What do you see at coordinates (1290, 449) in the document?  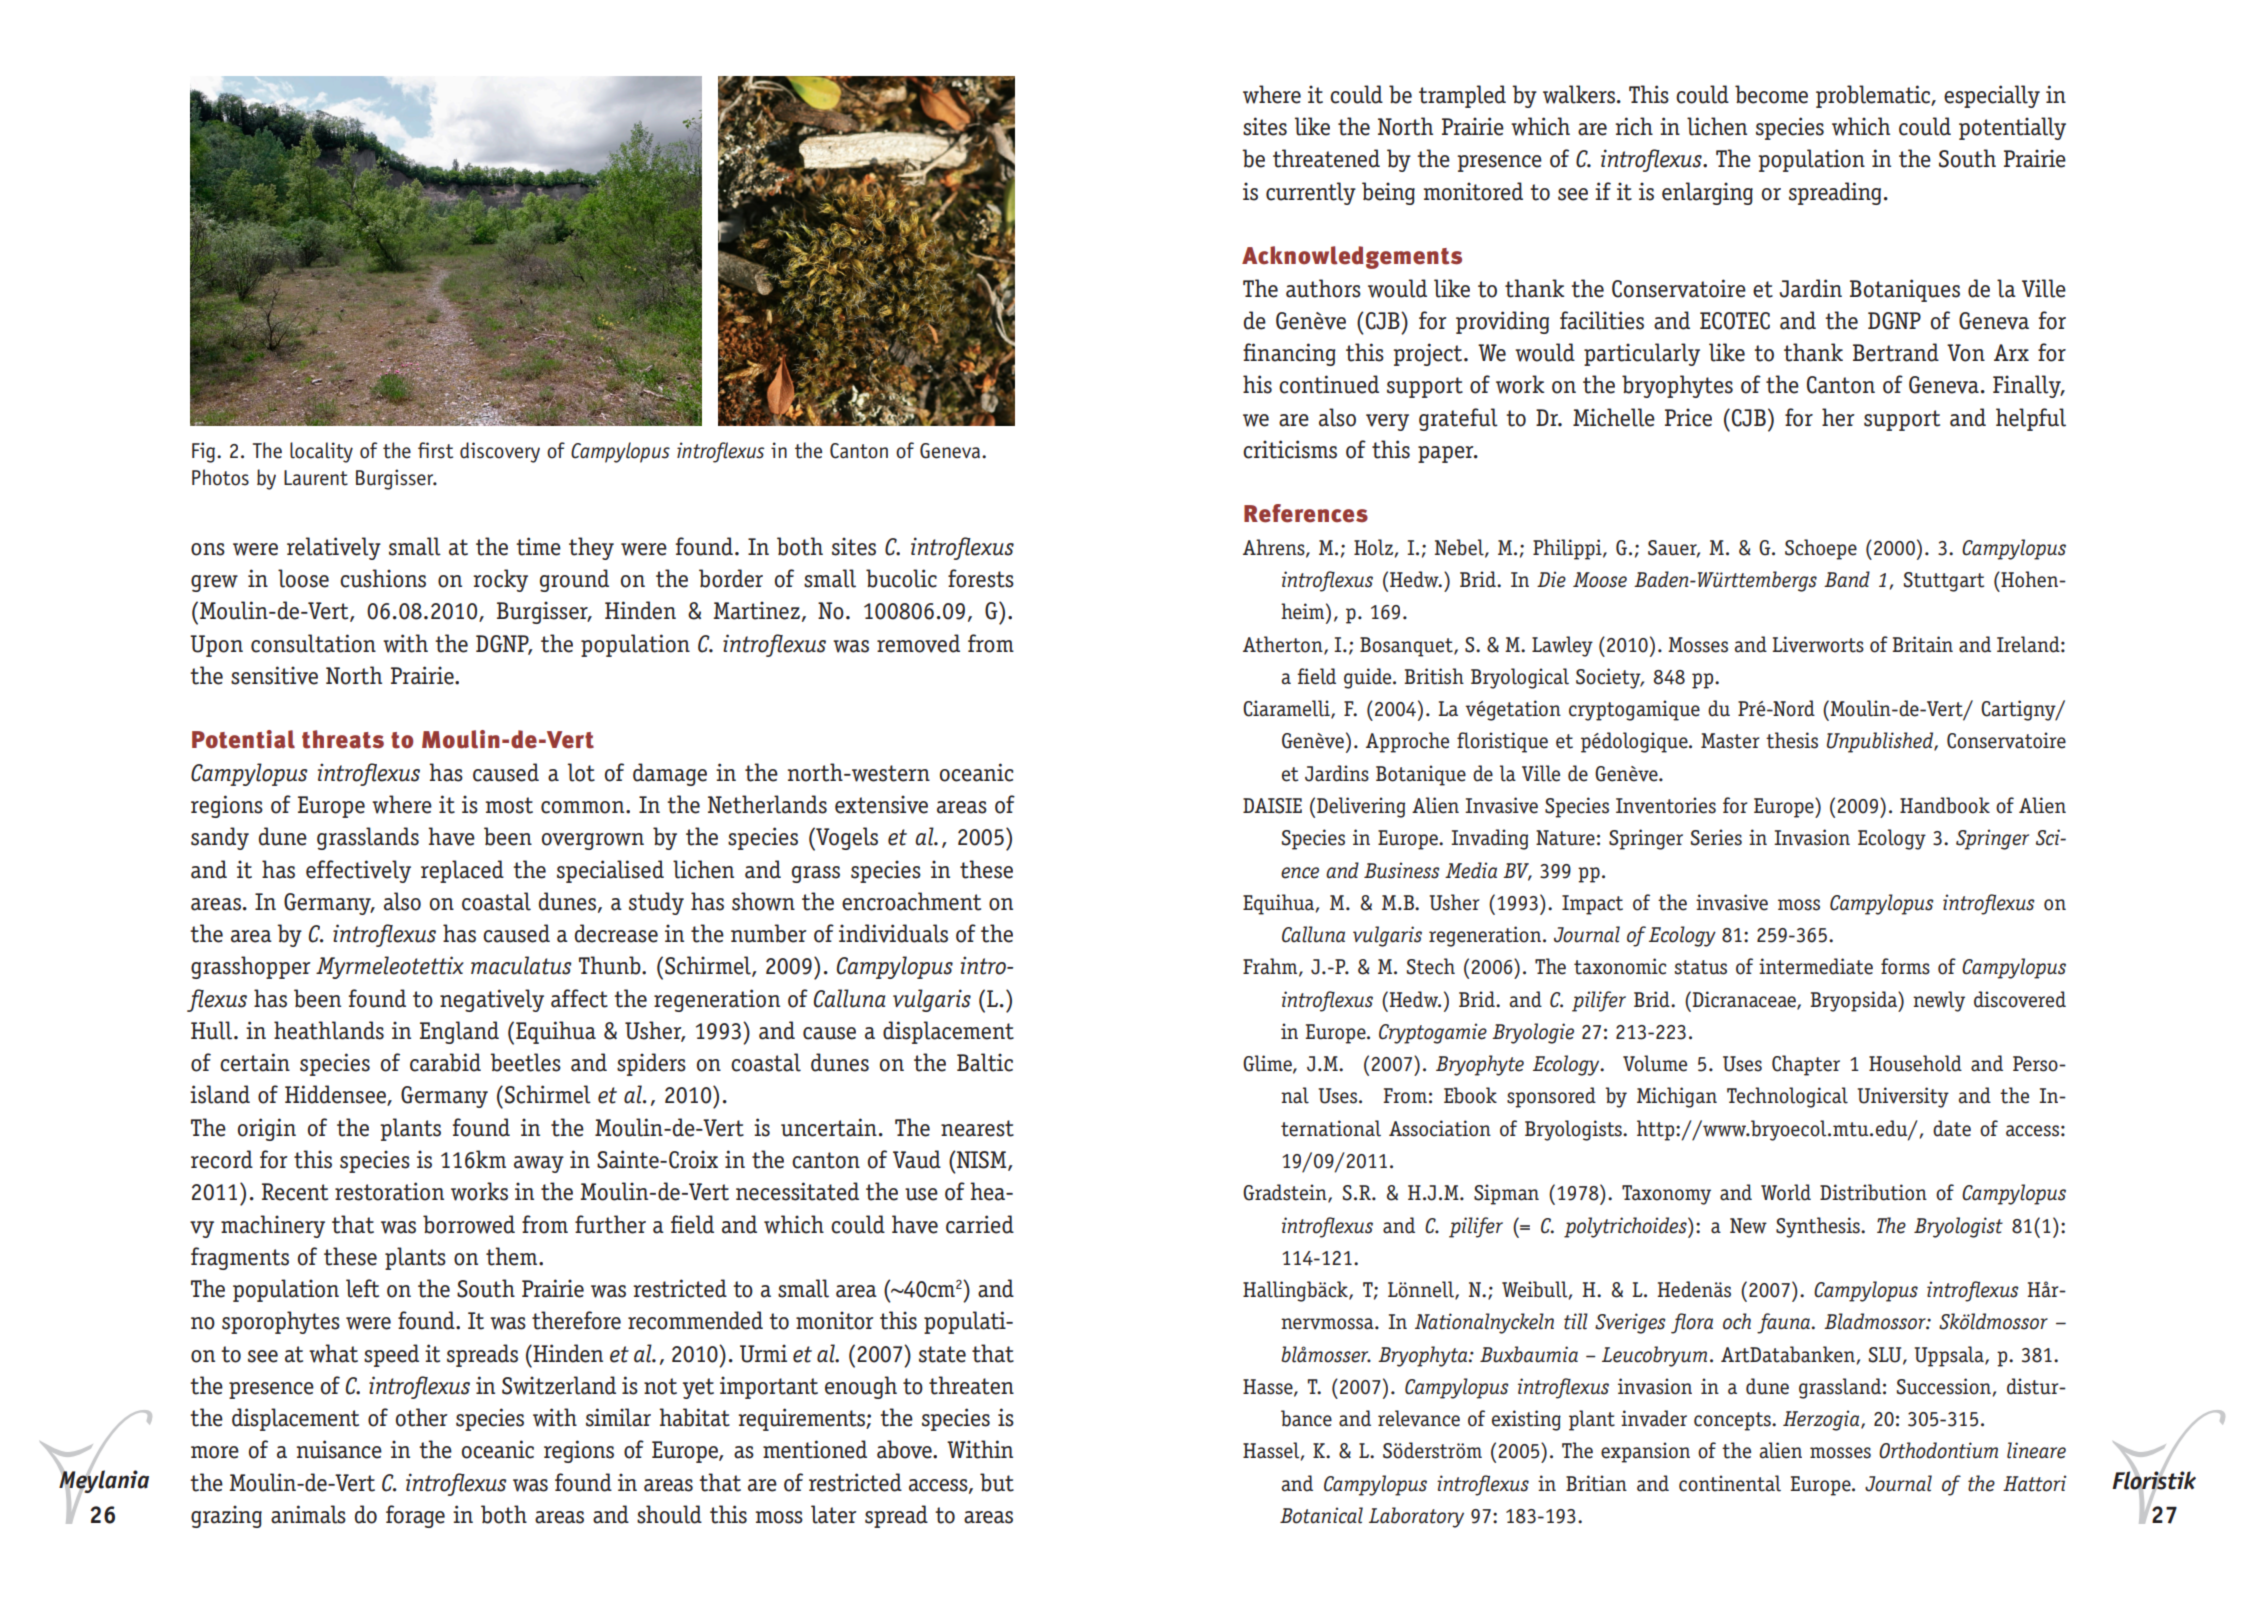 I see `criticisms` at bounding box center [1290, 449].
